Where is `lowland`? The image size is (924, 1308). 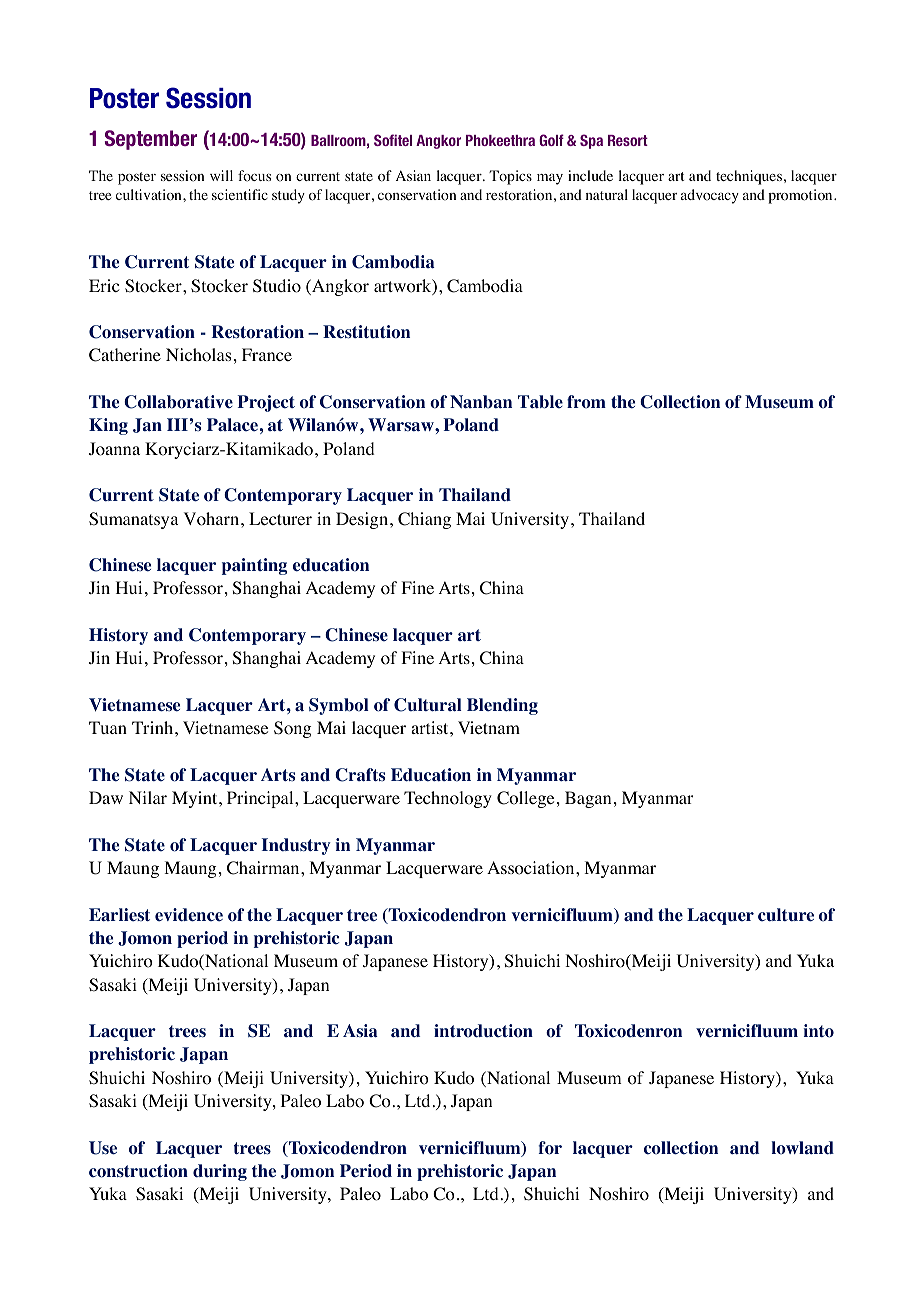
lowland is located at coordinates (802, 1148).
